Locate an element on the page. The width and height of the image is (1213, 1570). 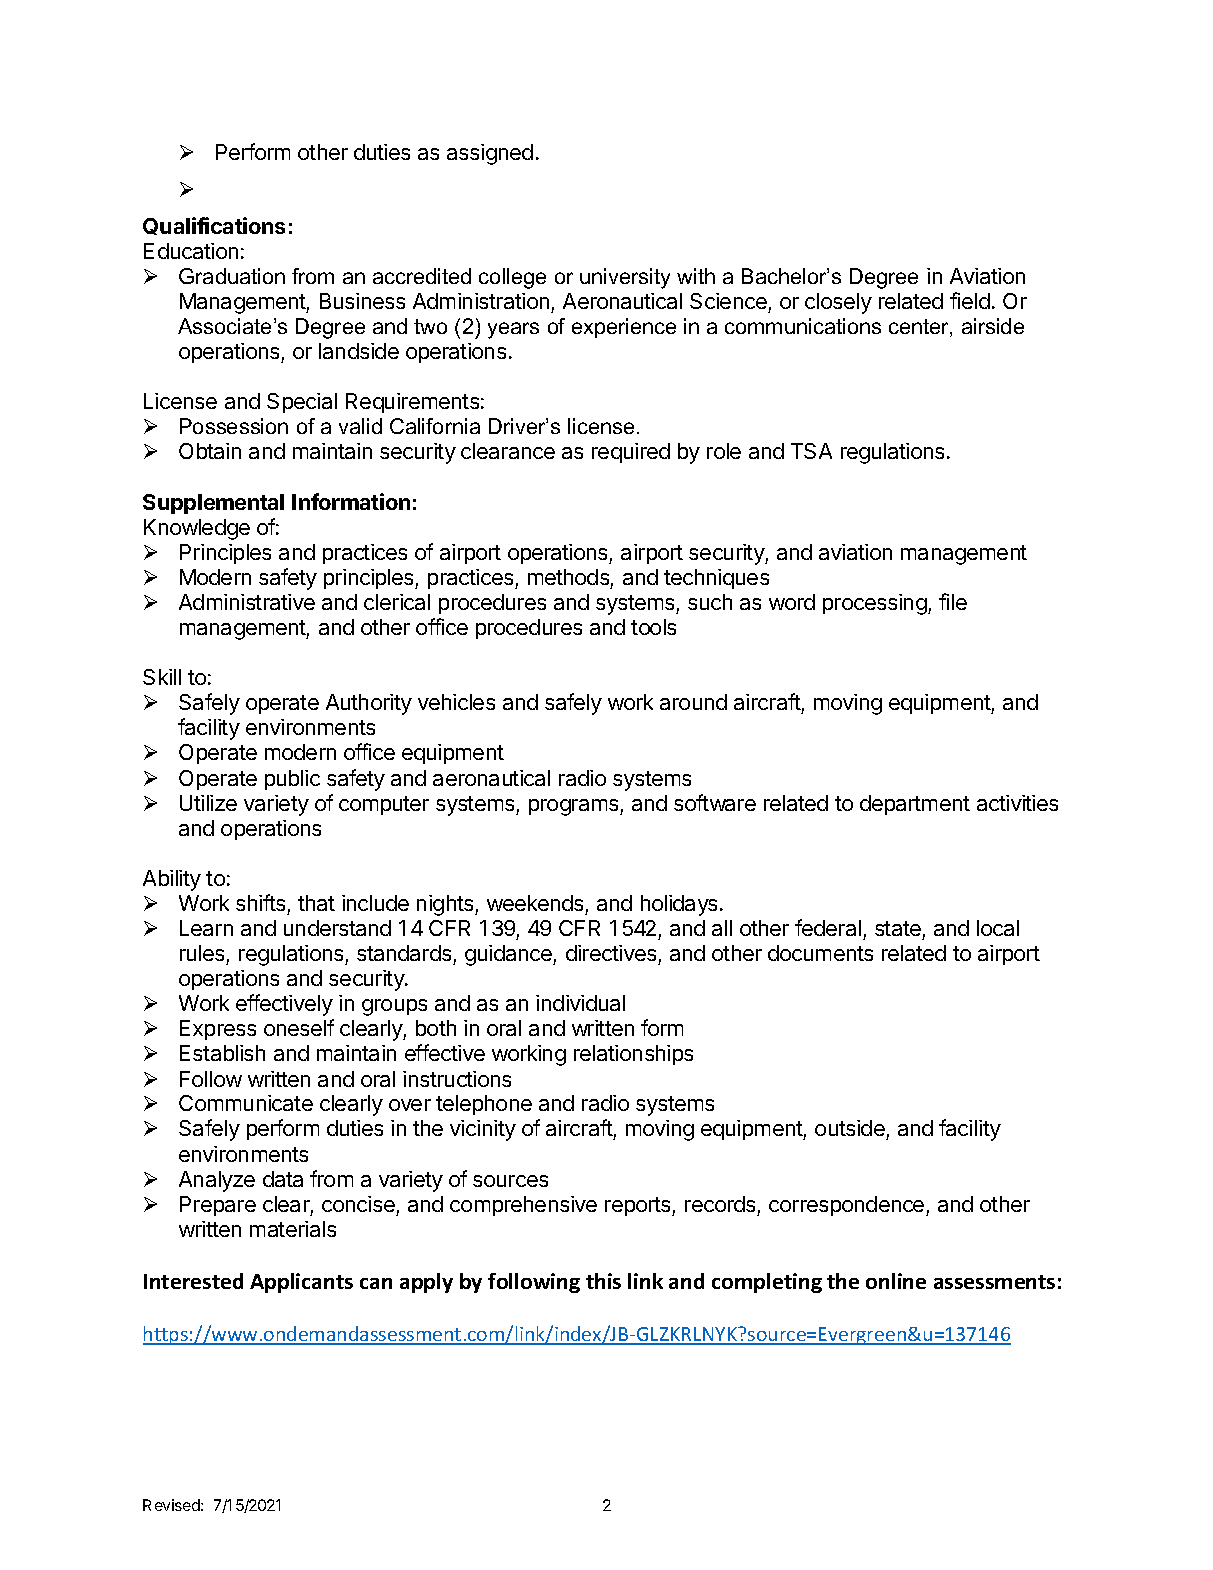
around is located at coordinates (693, 702).
